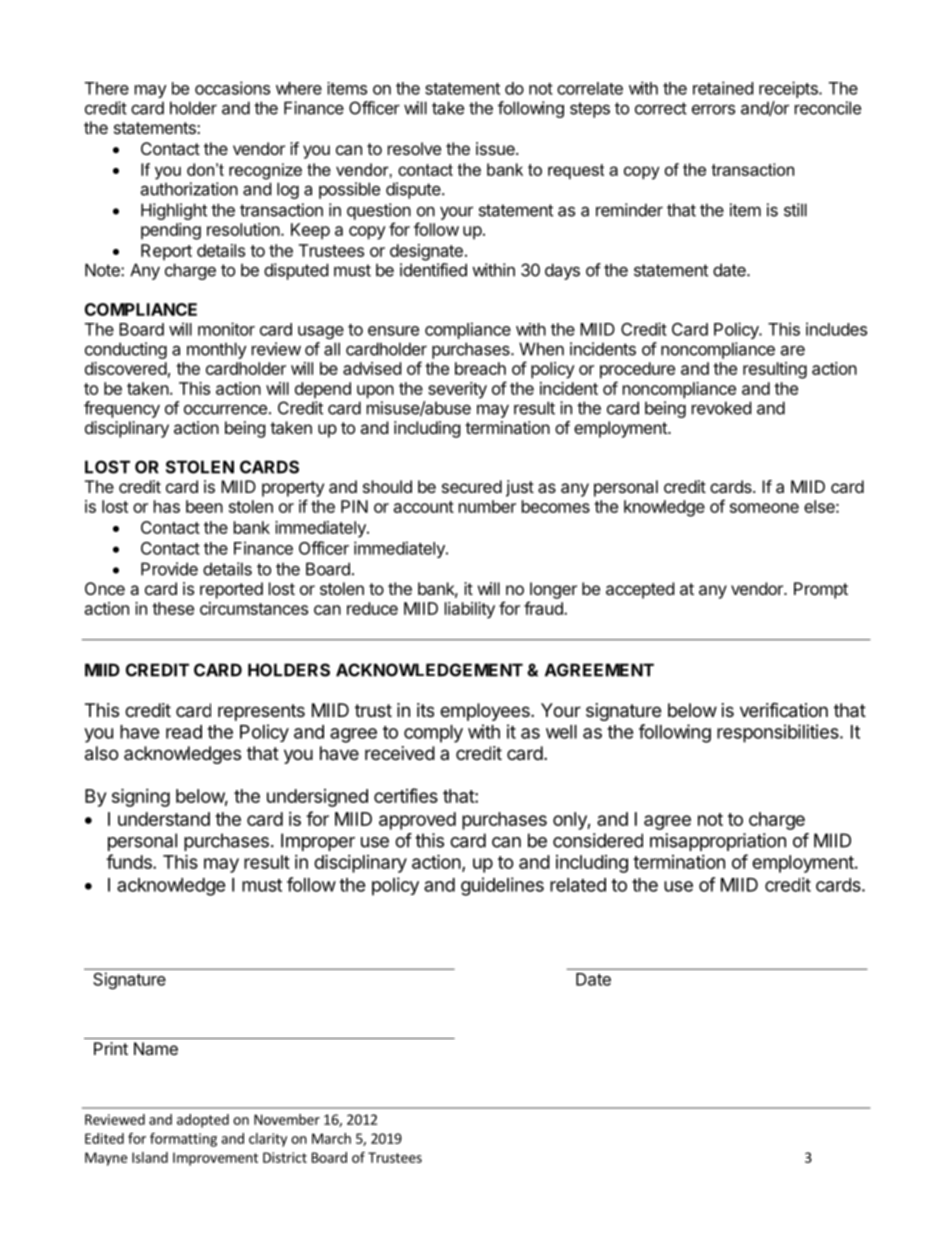  I want to click on issue, so click(496, 148).
